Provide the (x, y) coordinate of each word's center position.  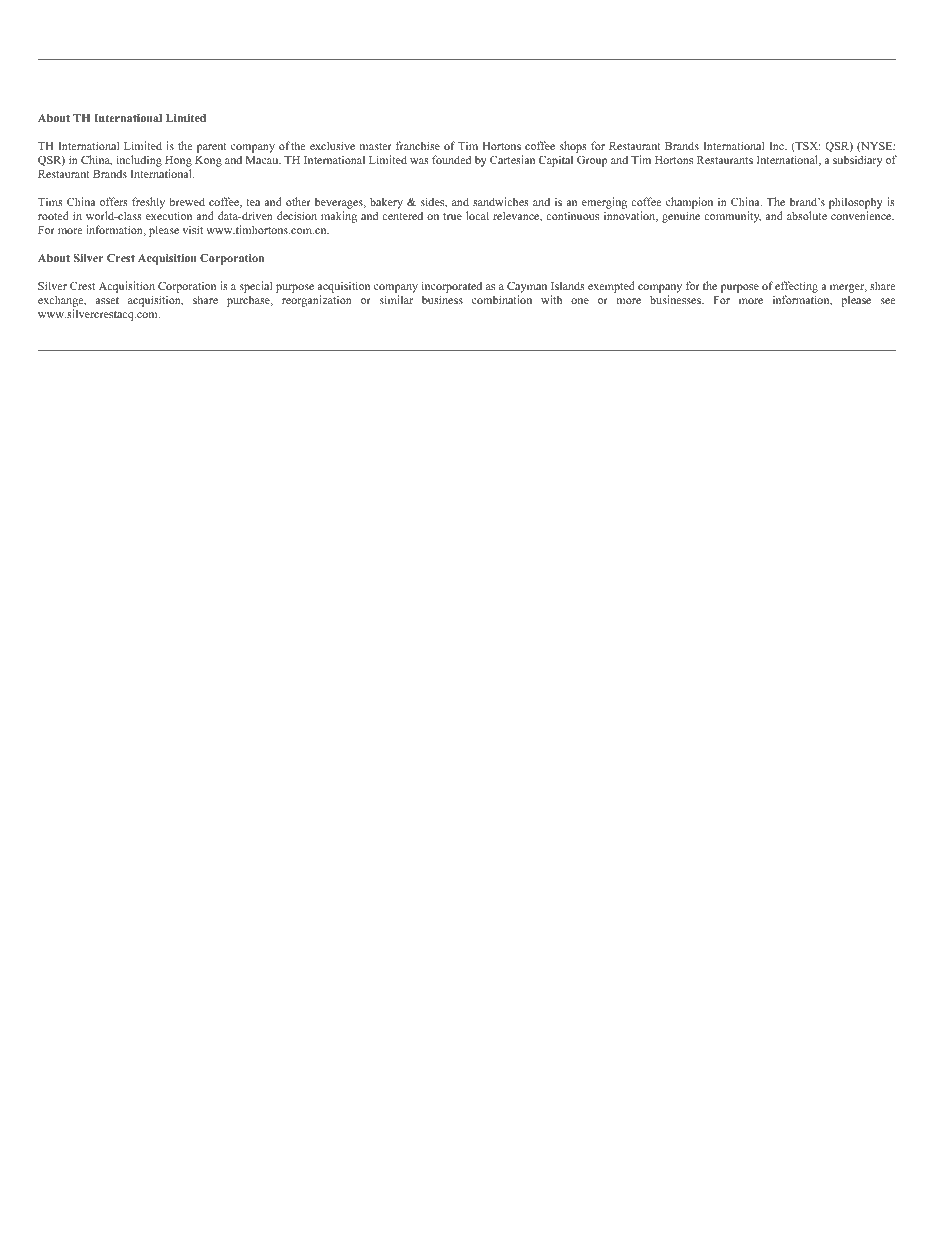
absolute (807, 215)
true (452, 216)
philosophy (856, 203)
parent (212, 148)
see (888, 301)
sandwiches (501, 201)
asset (107, 300)
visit (192, 229)
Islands (568, 285)
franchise (418, 145)
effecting (796, 287)
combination (502, 299)
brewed (187, 201)
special (256, 287)
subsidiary (857, 161)
